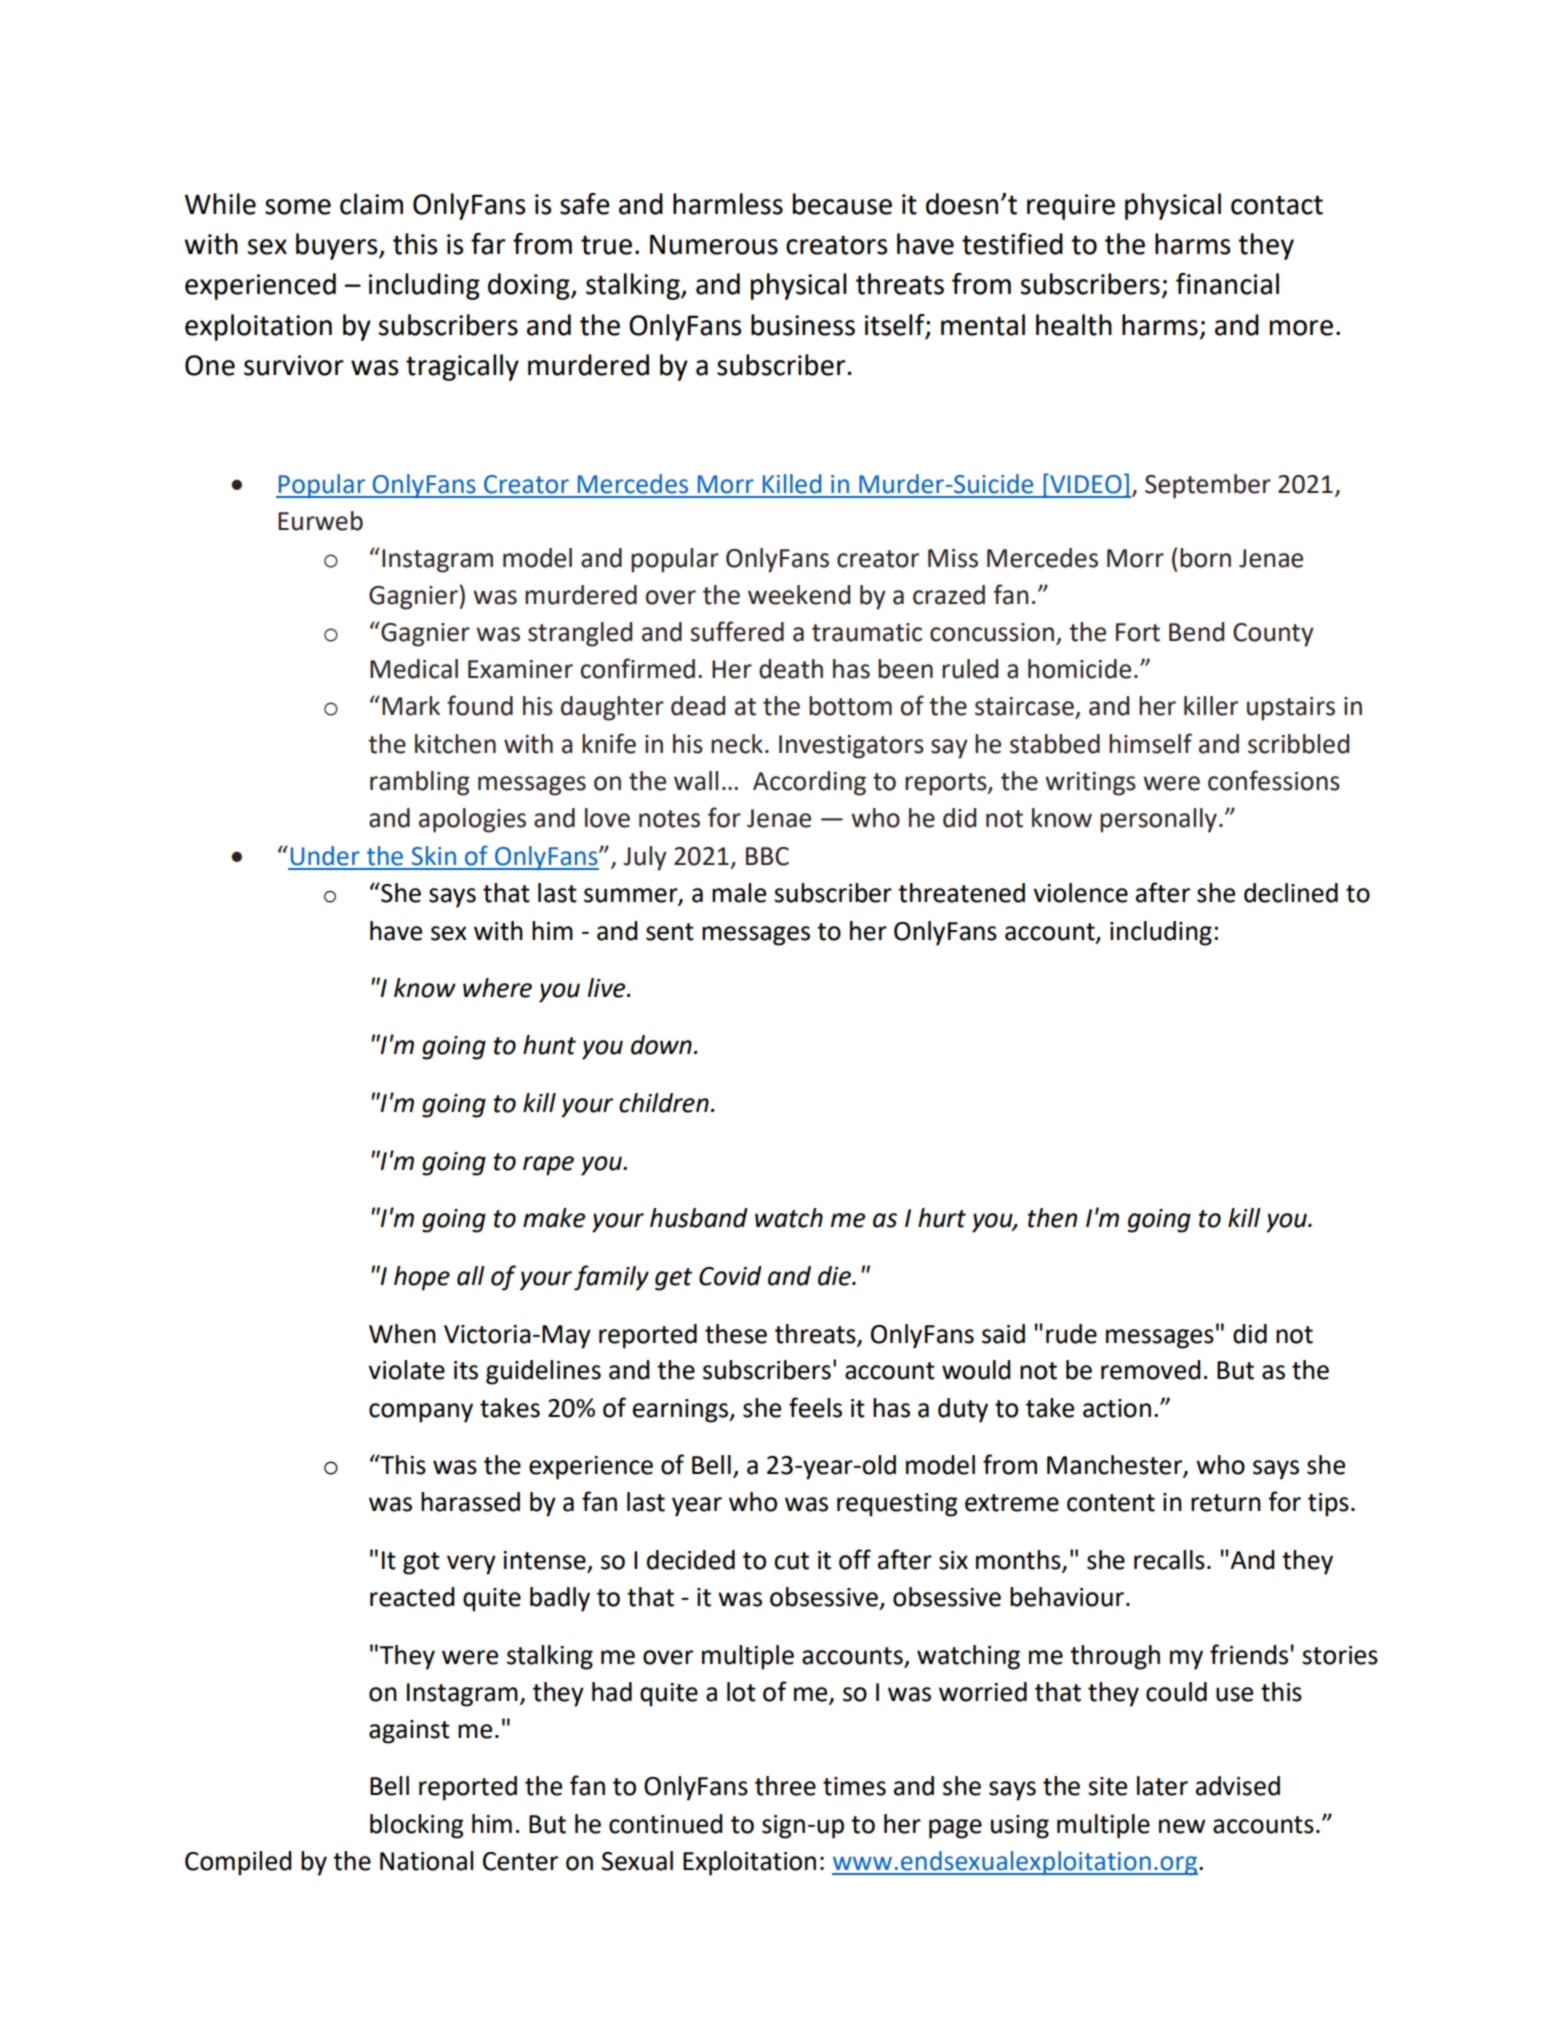 The width and height of the screenshot is (1566, 2027). I want to click on financial, so click(1227, 284).
